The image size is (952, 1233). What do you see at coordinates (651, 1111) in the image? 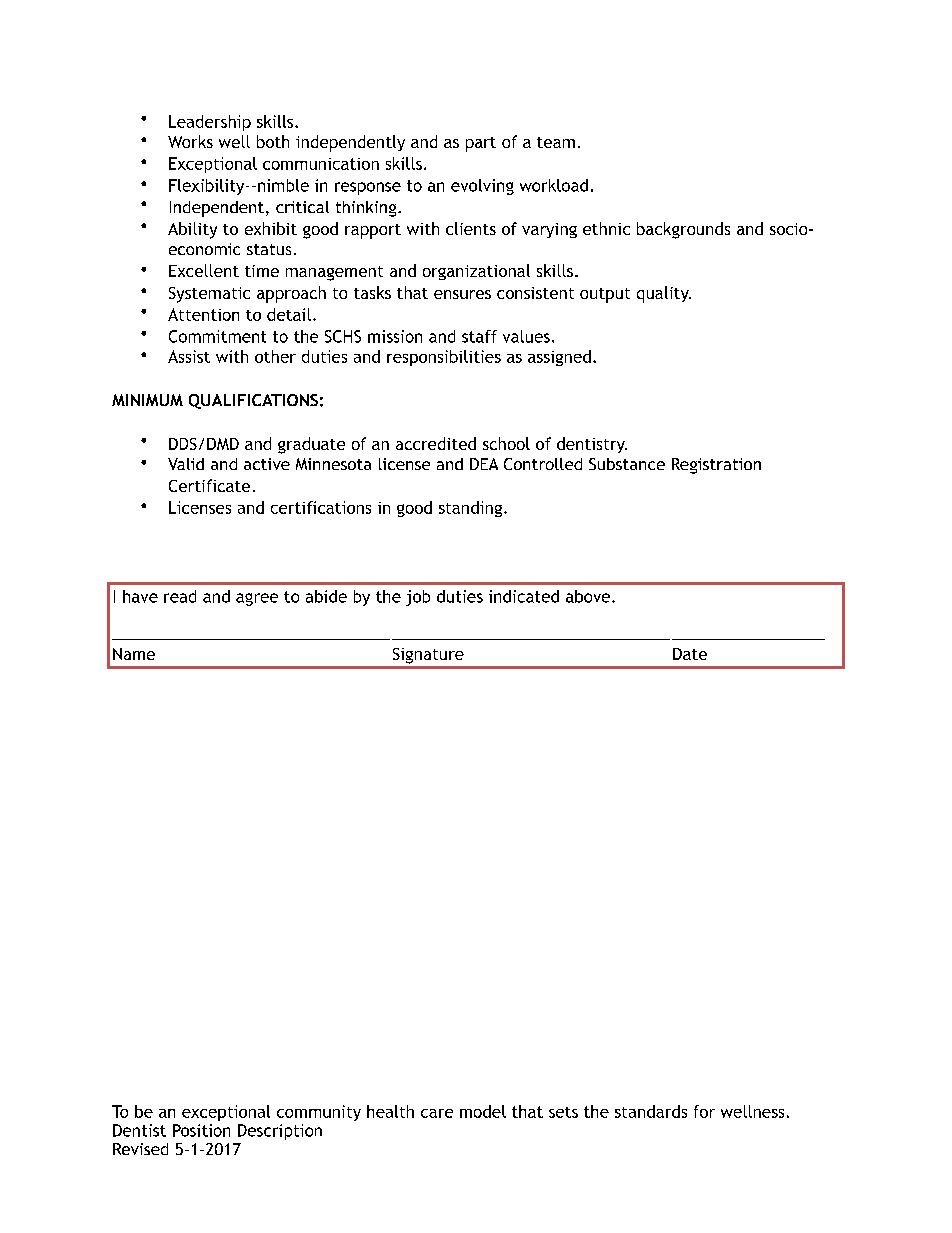
I see `standards` at bounding box center [651, 1111].
